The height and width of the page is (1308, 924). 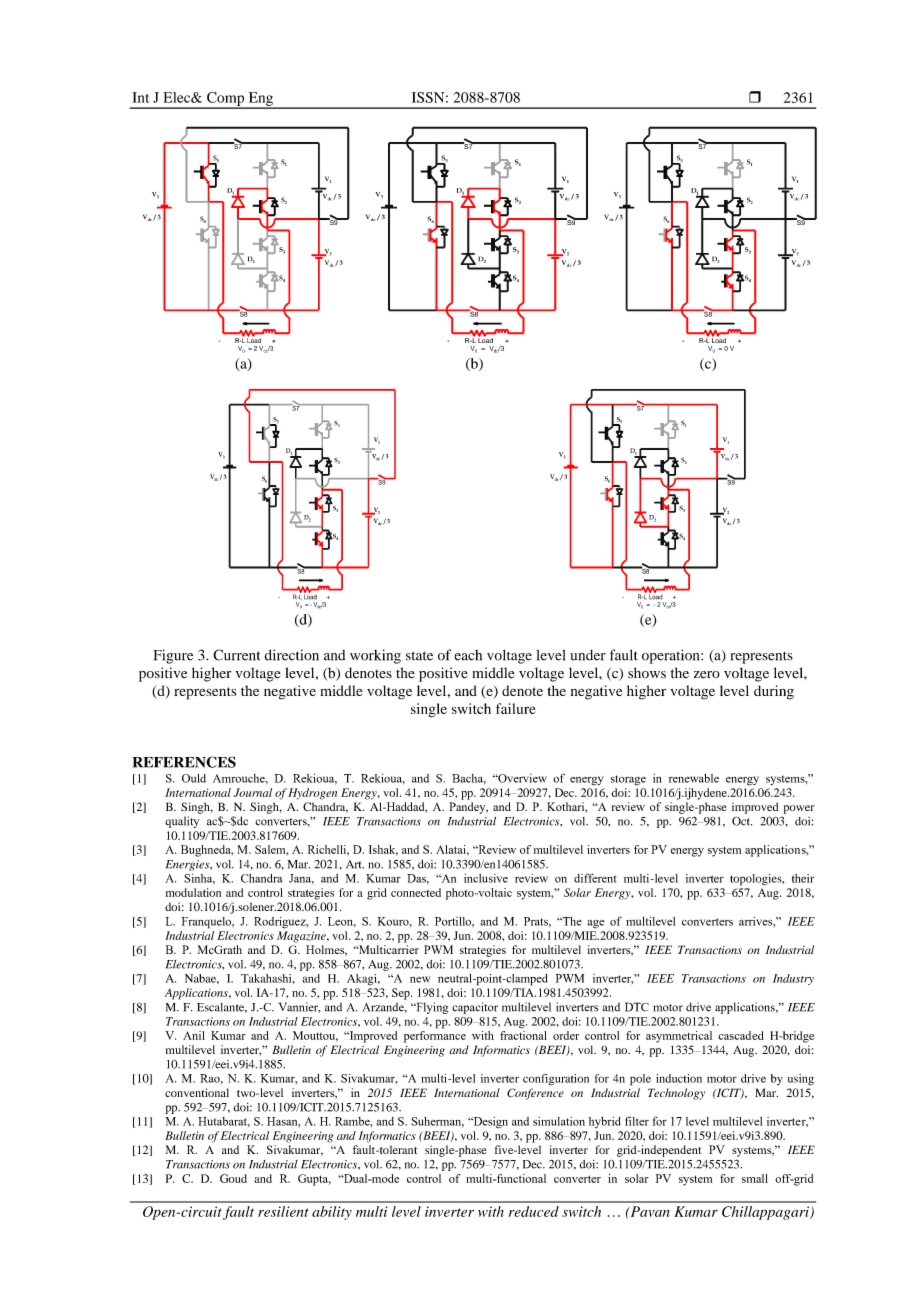 What do you see at coordinates (755, 1178) in the page?
I see `small` at bounding box center [755, 1178].
